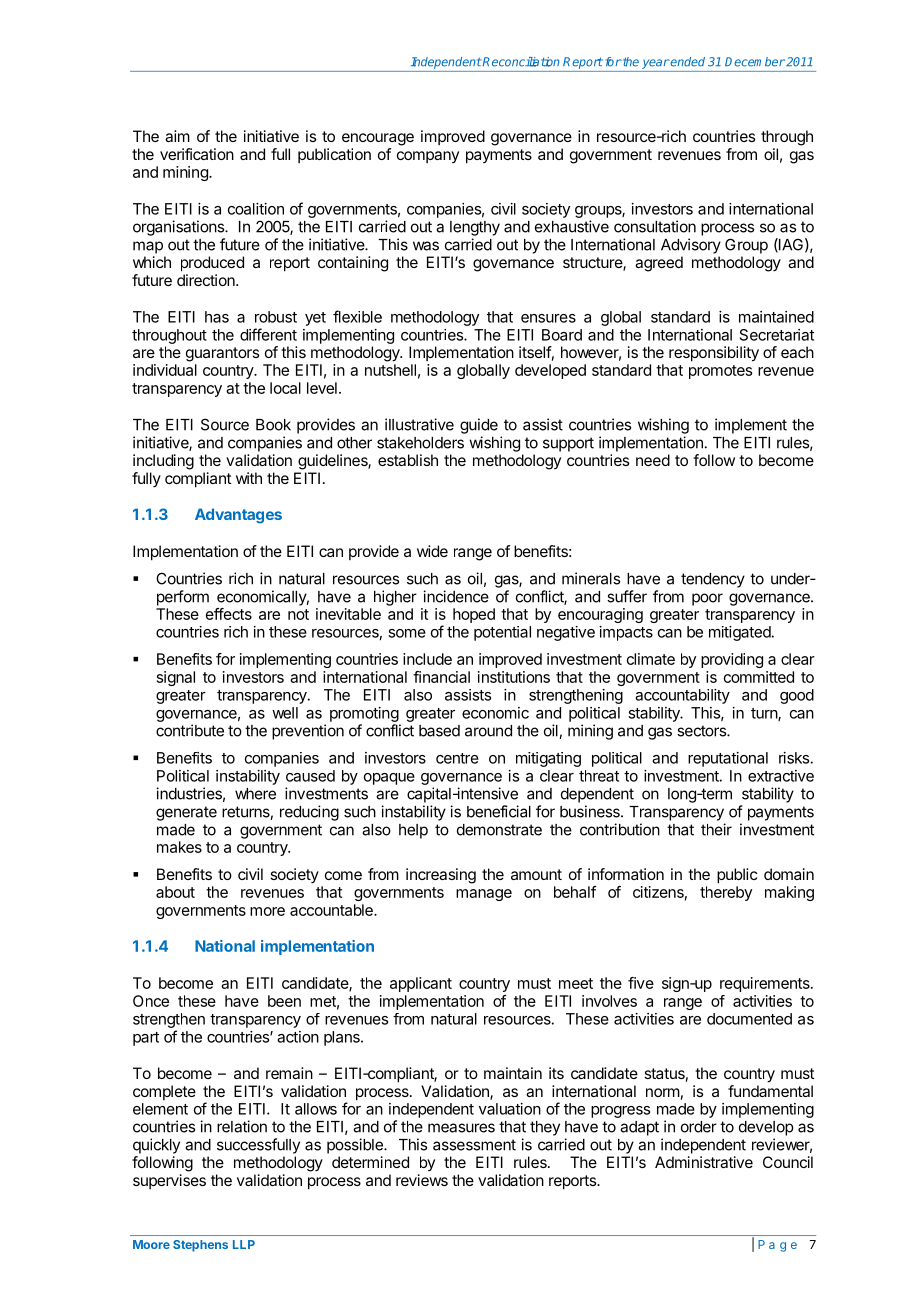  I want to click on their, so click(716, 829).
